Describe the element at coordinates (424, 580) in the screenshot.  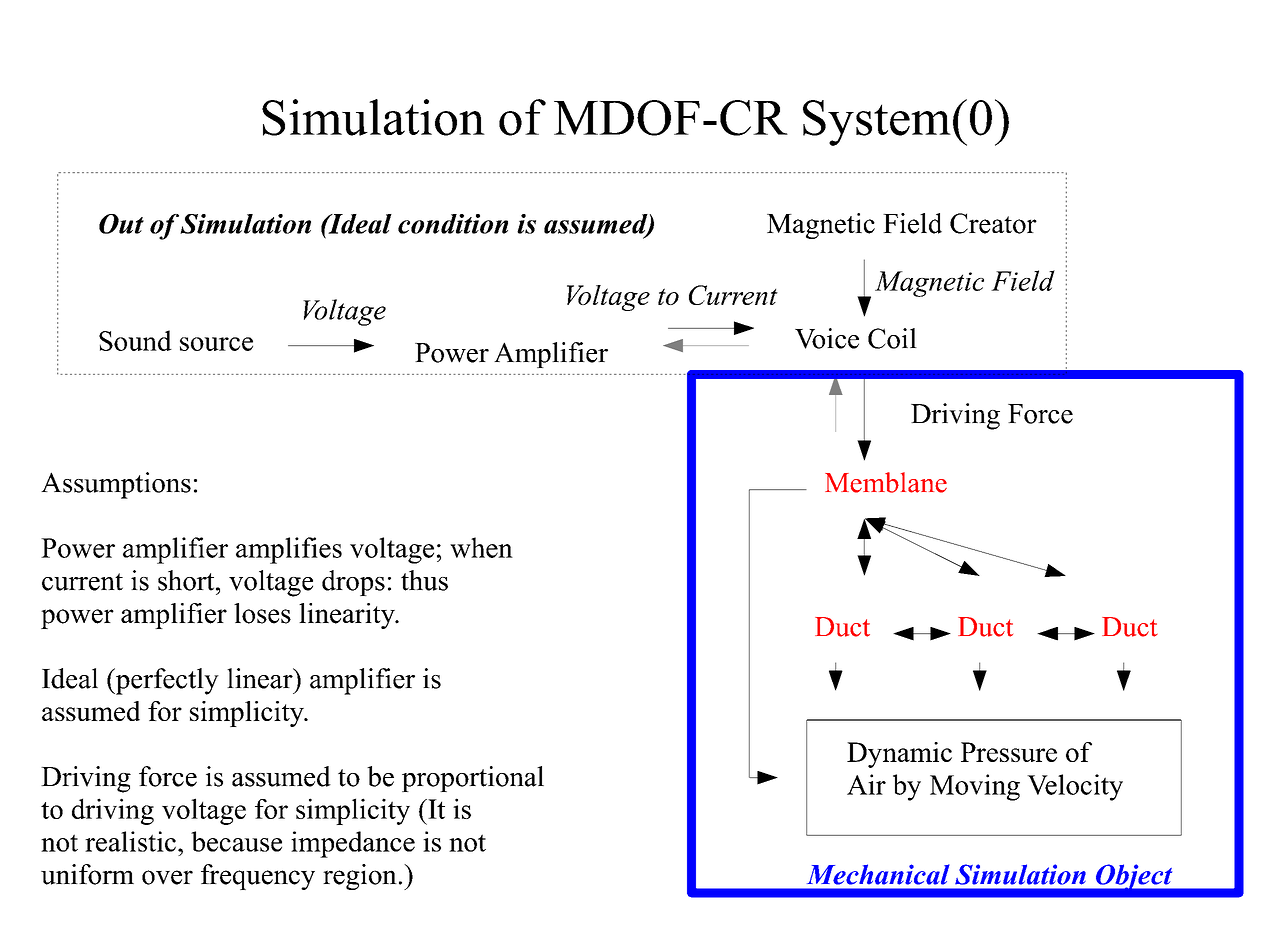
I see `thus` at that location.
